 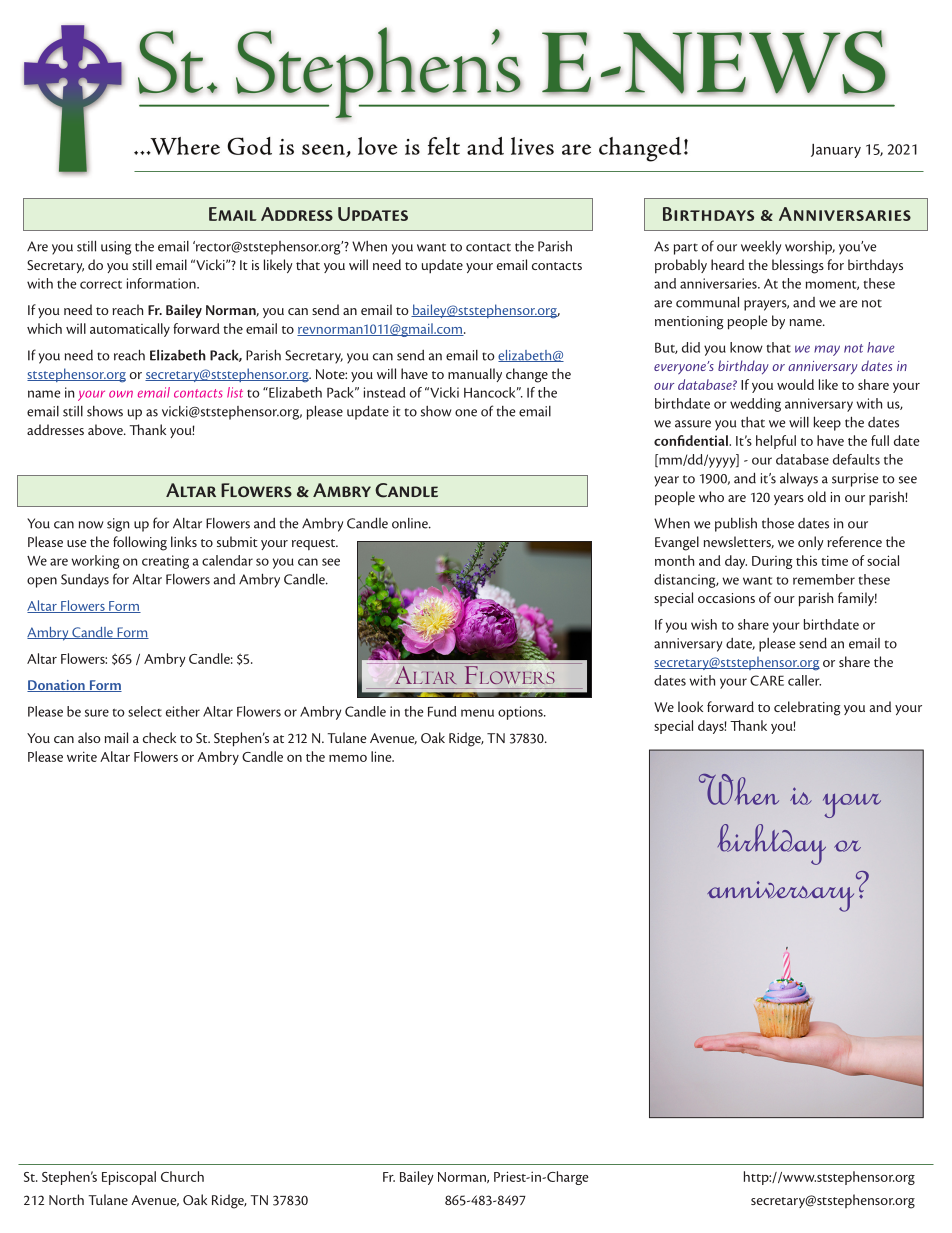 What do you see at coordinates (686, 249) in the page?
I see `part` at bounding box center [686, 249].
